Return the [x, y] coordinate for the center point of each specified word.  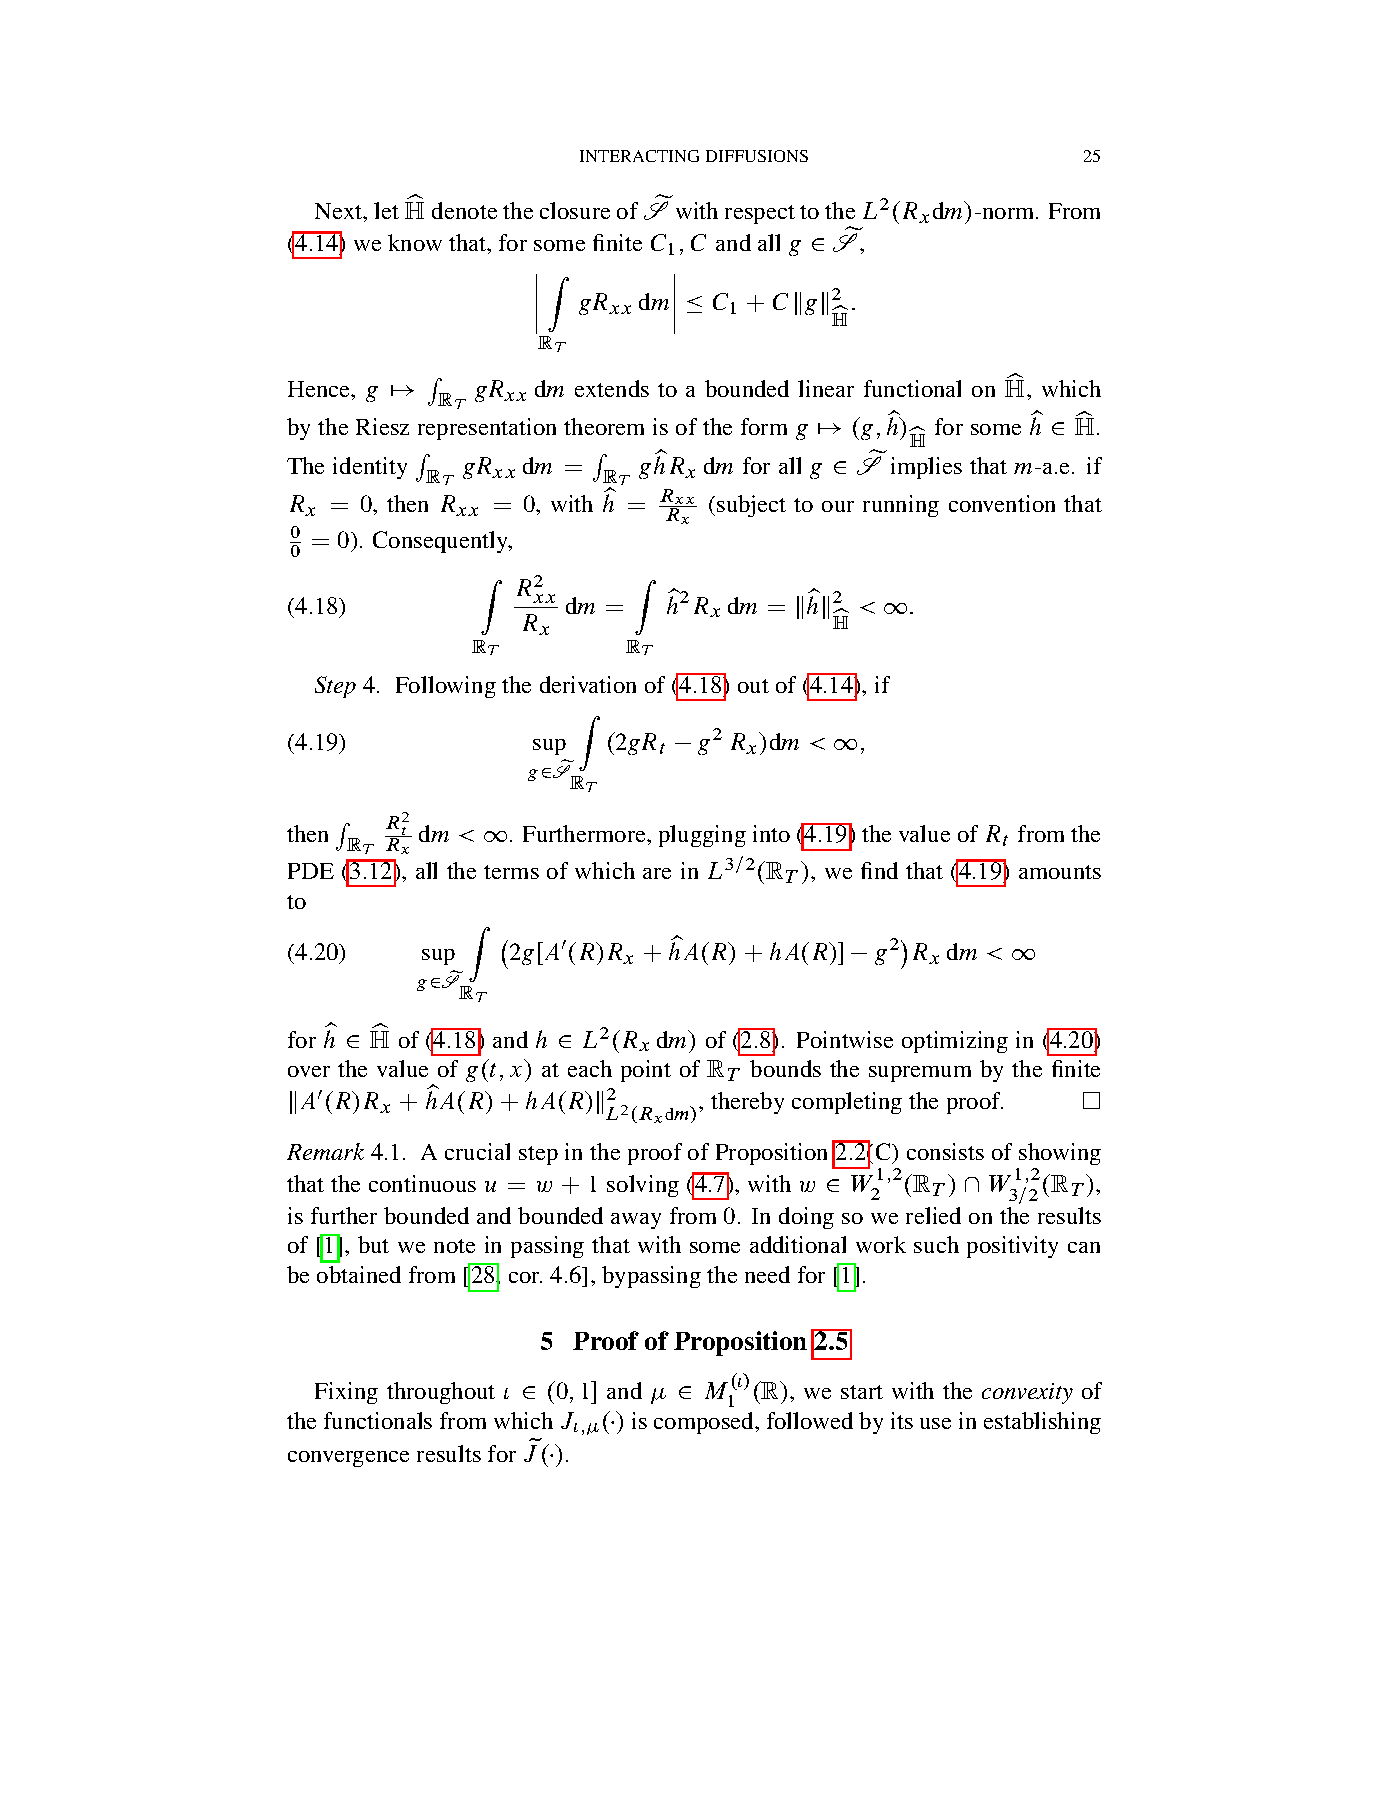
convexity [1027, 1393]
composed [705, 1423]
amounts [1060, 872]
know [415, 242]
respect [760, 214]
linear [826, 388]
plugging [702, 836]
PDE [311, 871]
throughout [441, 1393]
